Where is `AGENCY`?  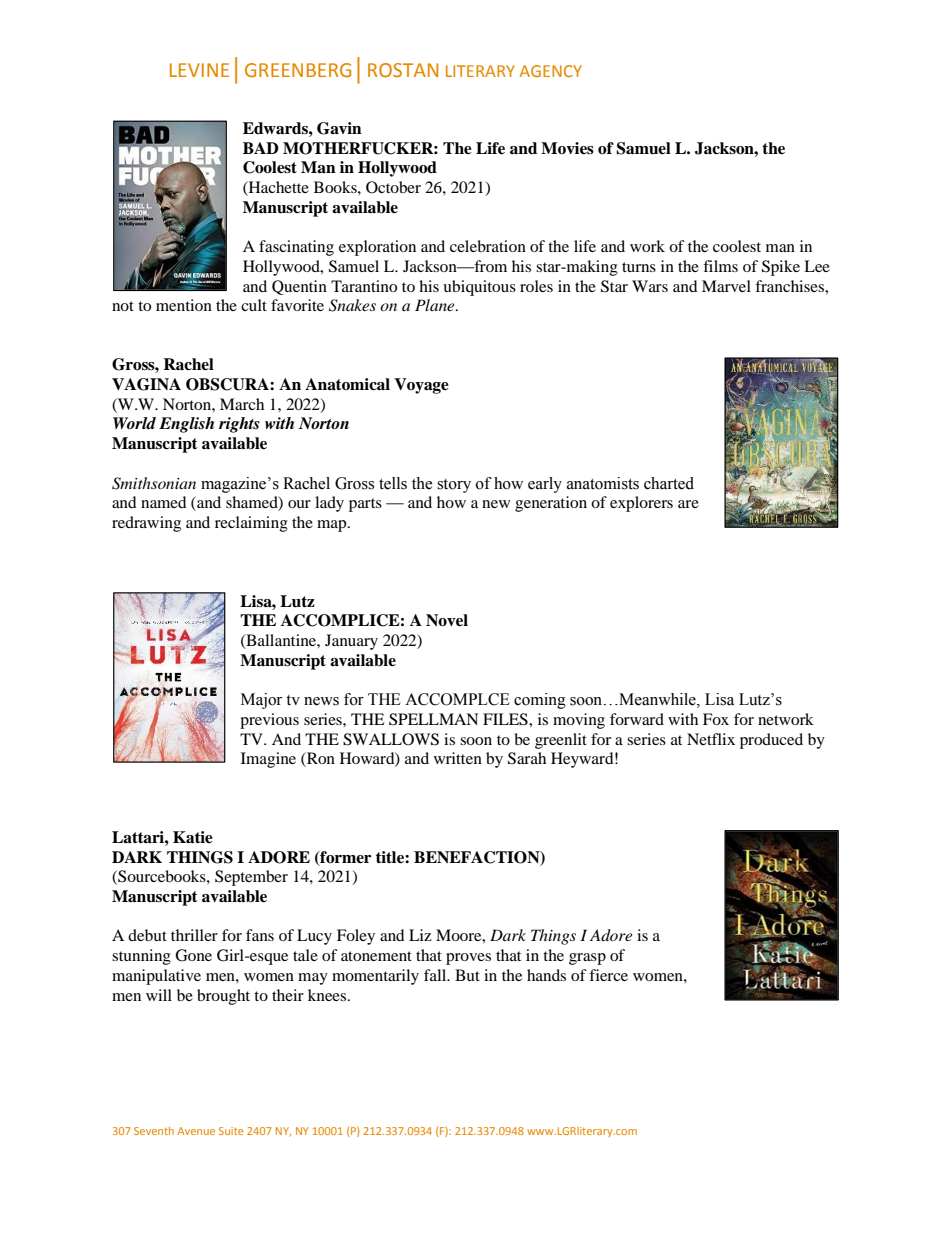 AGENCY is located at coordinates (551, 71).
